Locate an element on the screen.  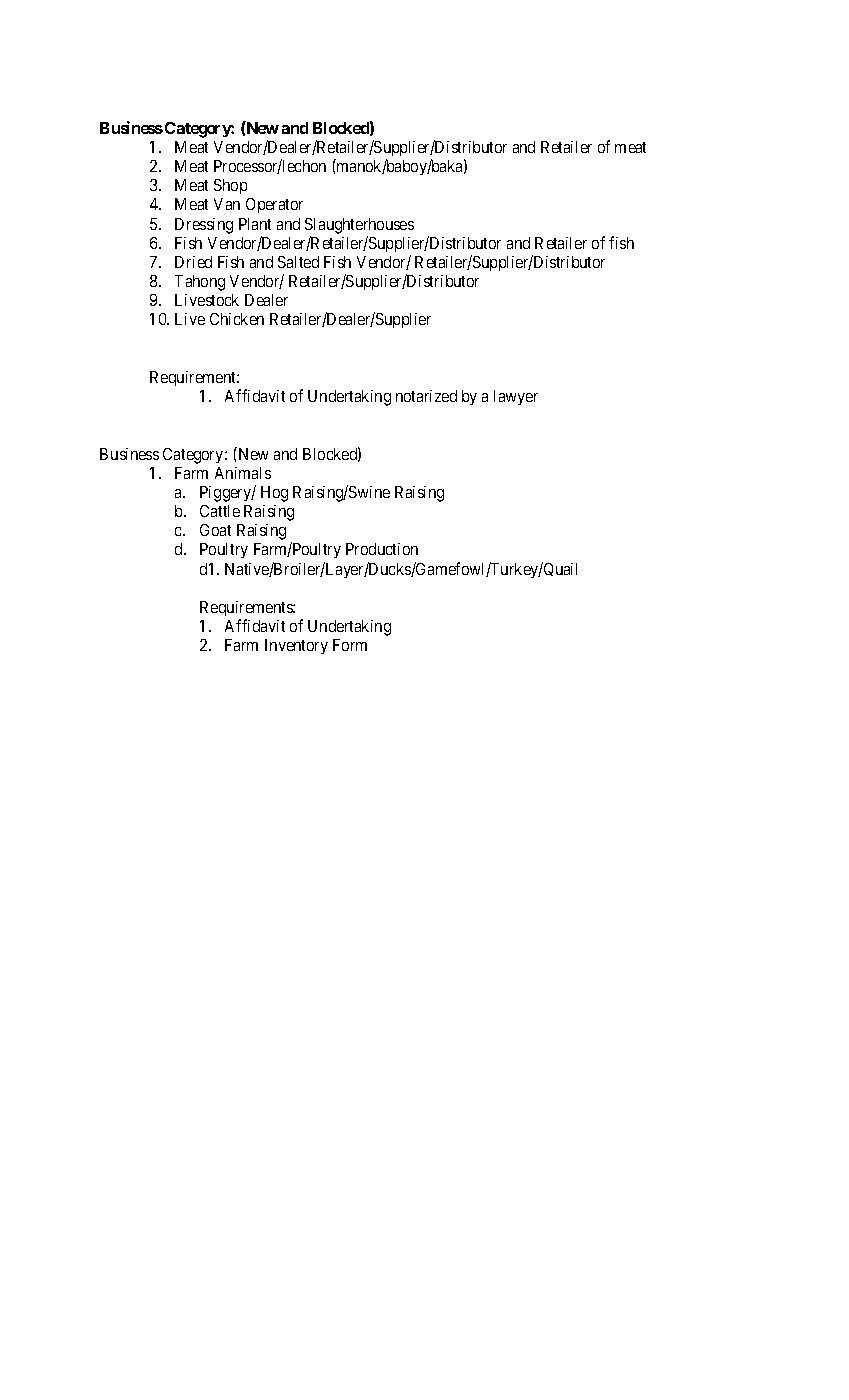
Inventory is located at coordinates (296, 646).
